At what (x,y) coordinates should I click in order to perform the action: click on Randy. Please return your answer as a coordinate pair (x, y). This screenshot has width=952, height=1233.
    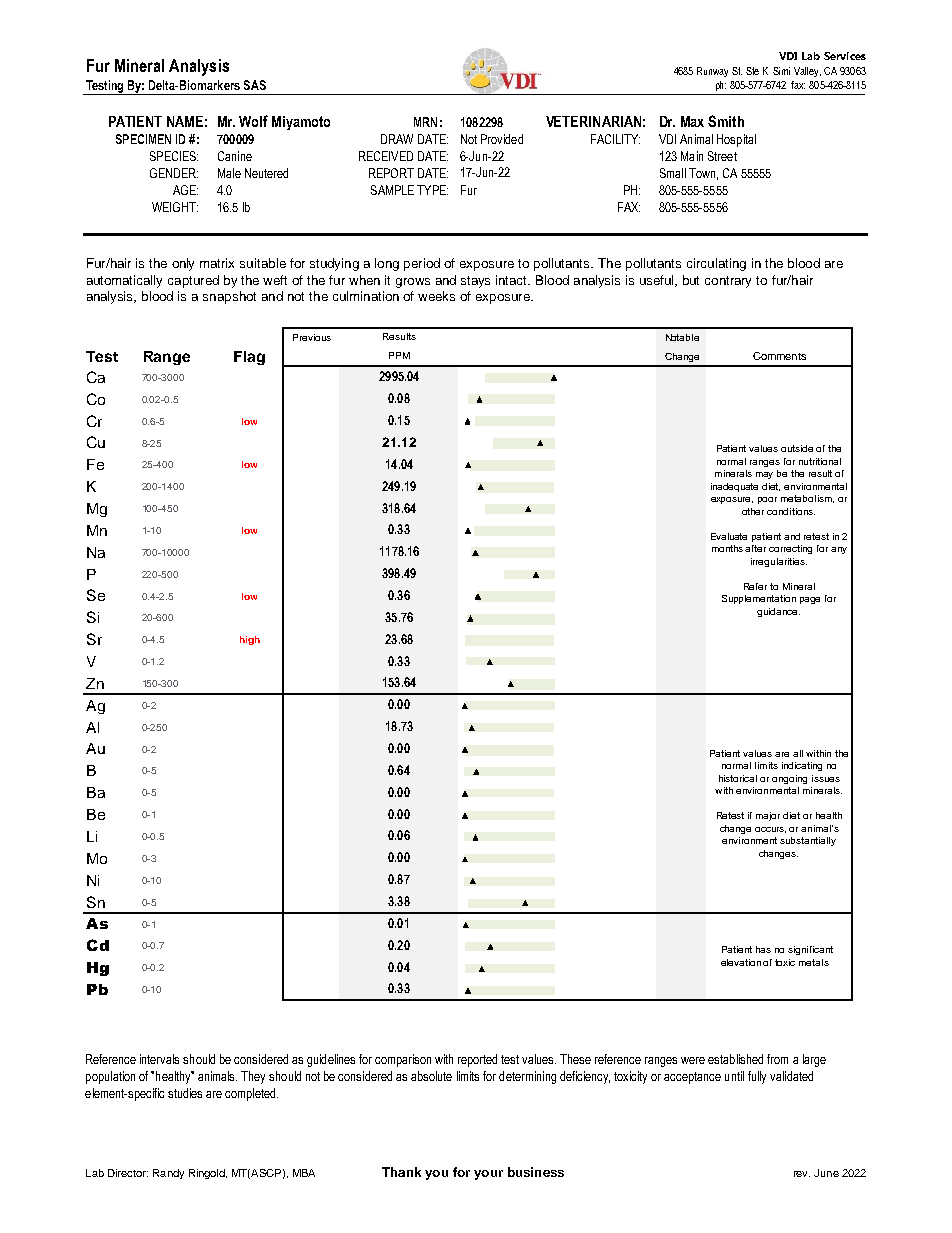
    Looking at the image, I should click on (168, 1174).
